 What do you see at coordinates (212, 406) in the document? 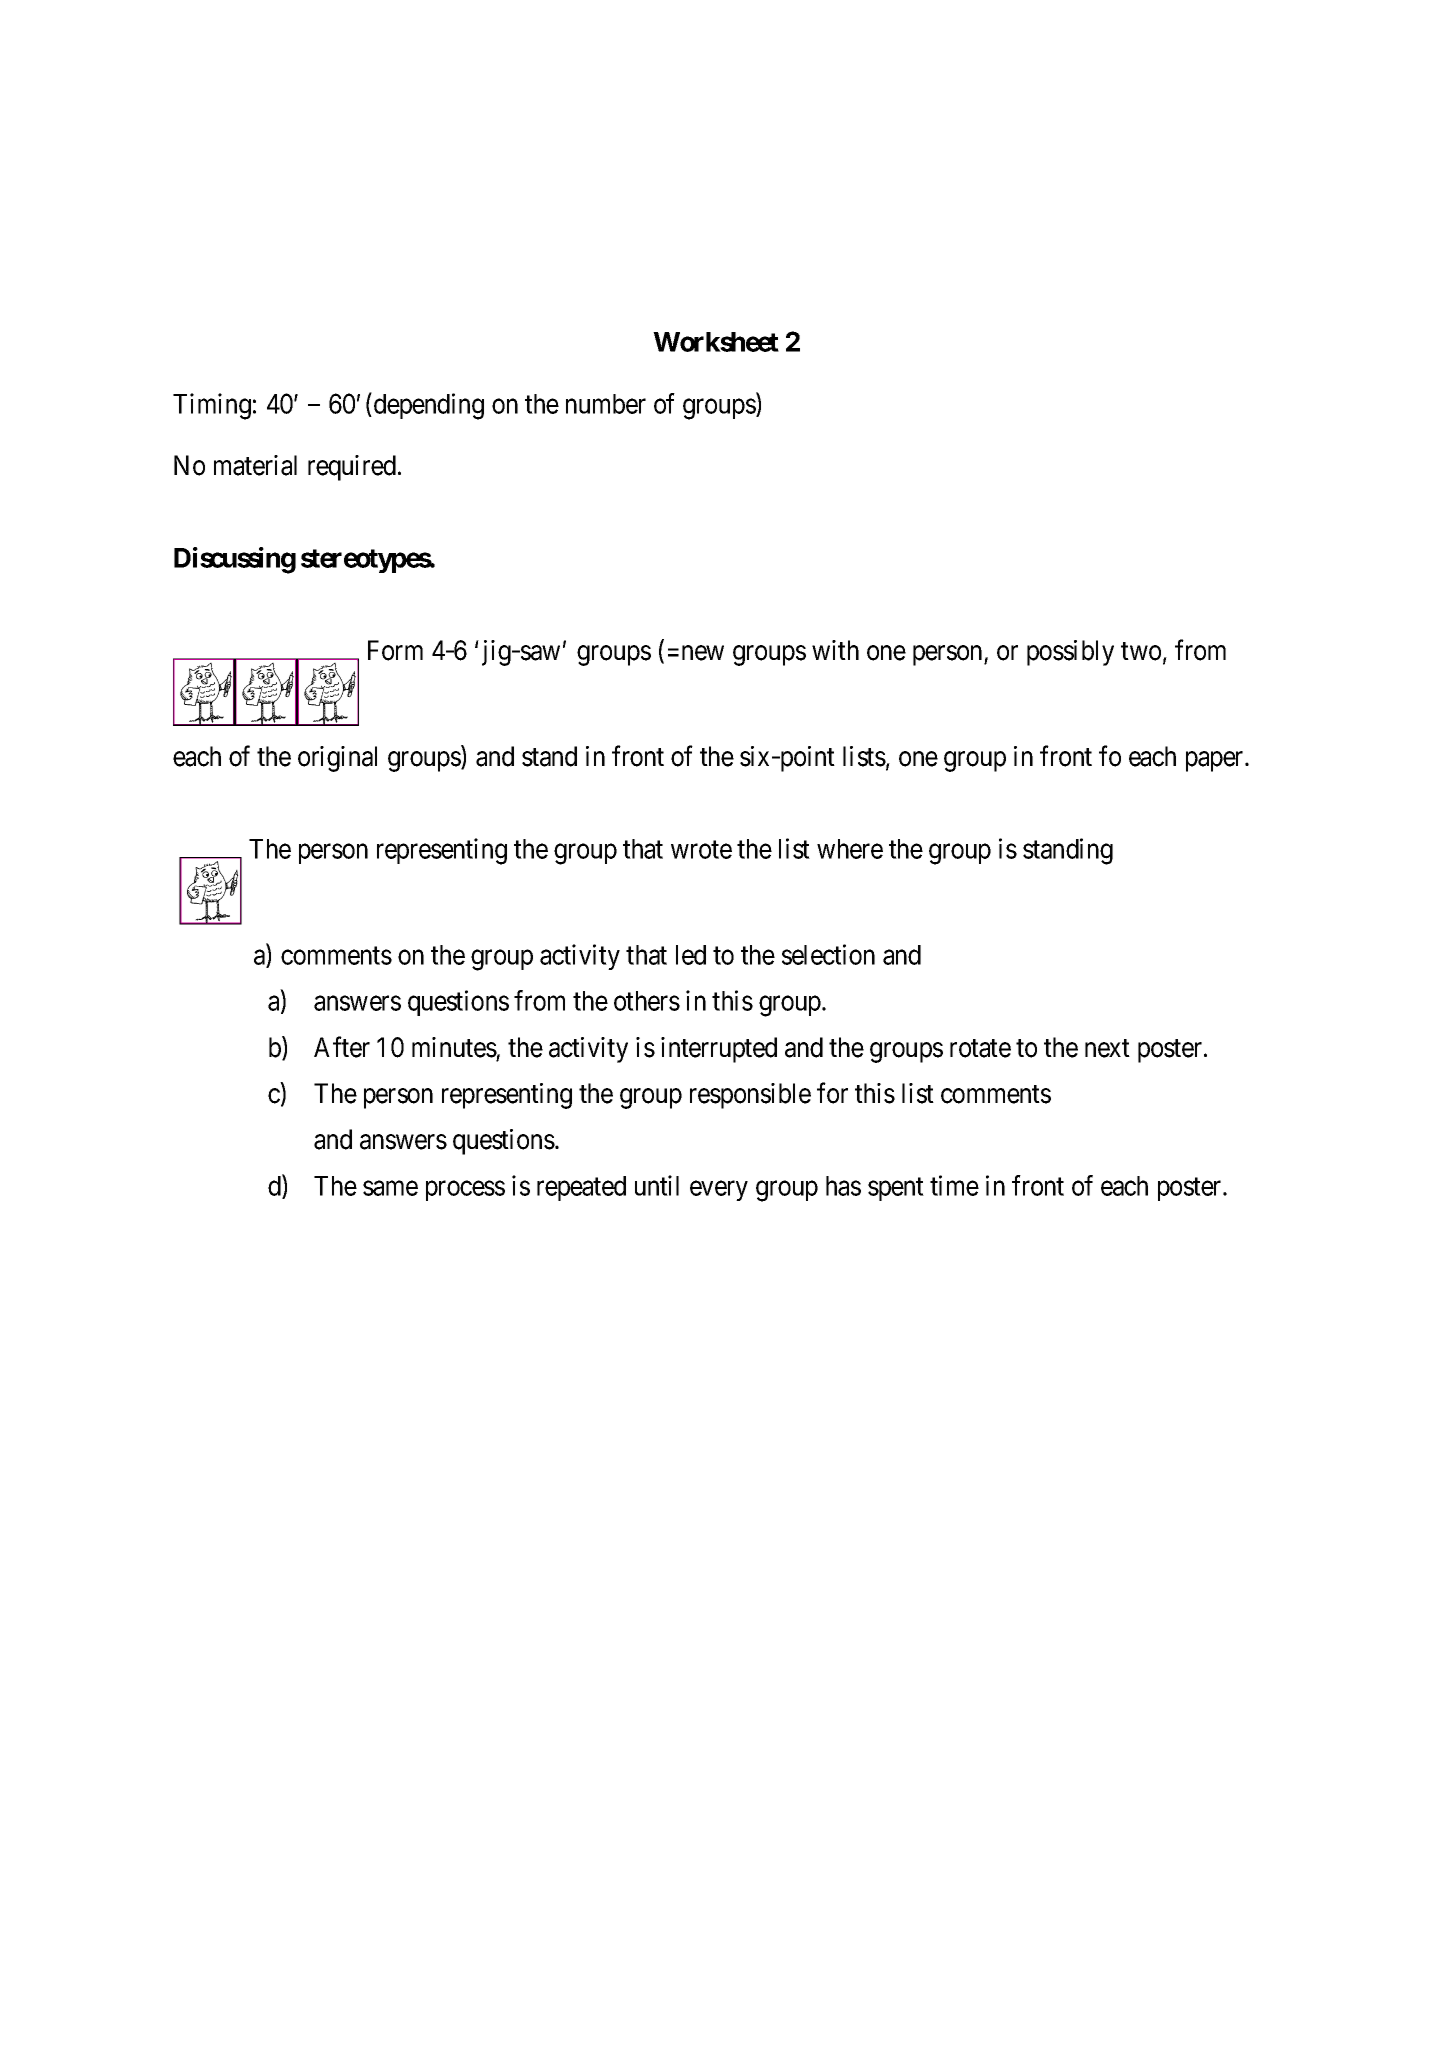
I see `Timing` at bounding box center [212, 406].
